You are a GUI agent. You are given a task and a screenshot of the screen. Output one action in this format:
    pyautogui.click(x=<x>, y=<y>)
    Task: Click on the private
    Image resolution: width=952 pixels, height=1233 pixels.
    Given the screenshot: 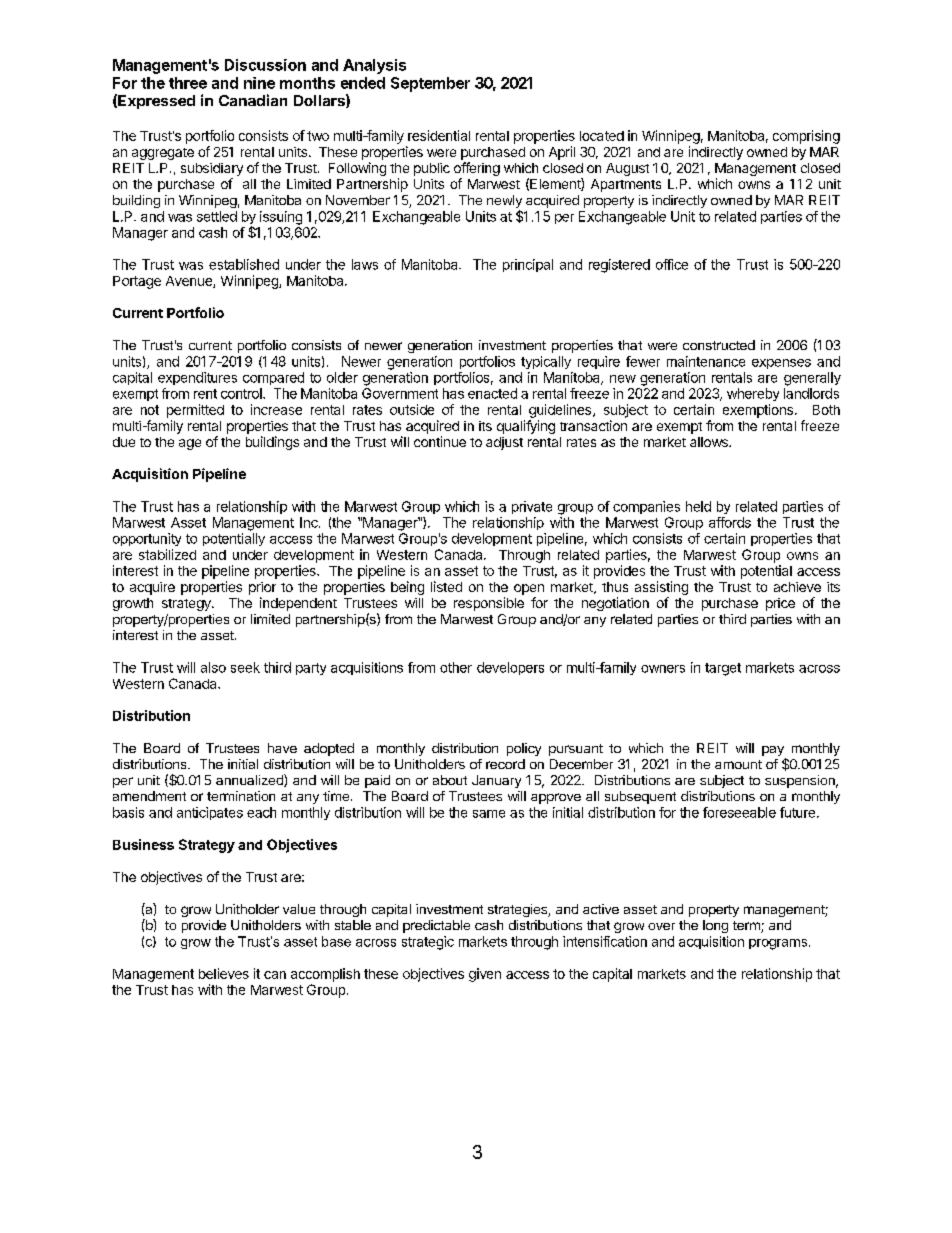 What is the action you would take?
    pyautogui.click(x=532, y=507)
